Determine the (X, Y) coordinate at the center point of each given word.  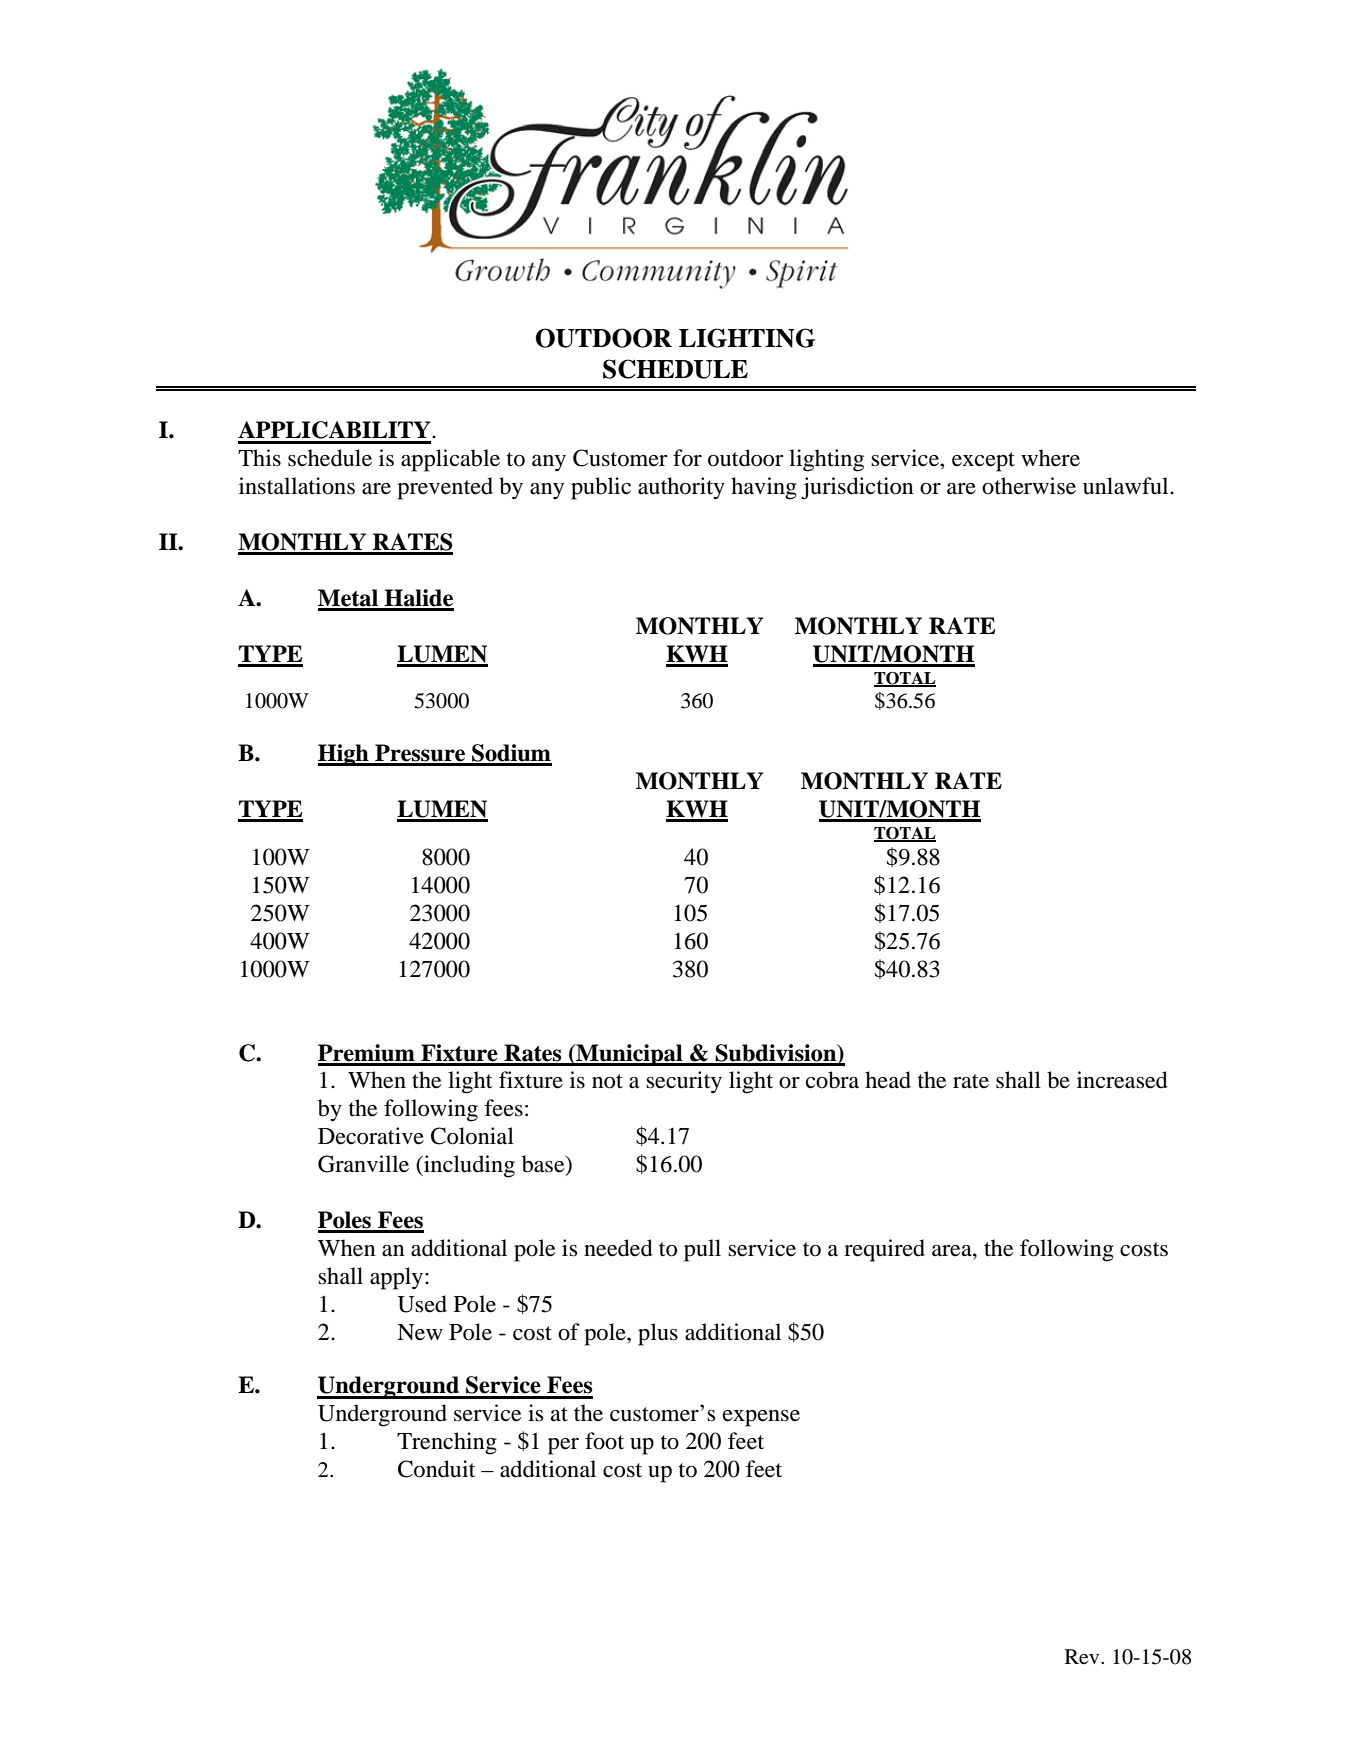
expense (761, 1418)
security (684, 1082)
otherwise (1029, 486)
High (344, 755)
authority (681, 488)
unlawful (1127, 486)
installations (297, 486)
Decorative (371, 1136)
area (953, 1251)
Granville (363, 1164)
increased (1122, 1080)
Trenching (447, 1443)
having (764, 488)
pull (702, 1250)
